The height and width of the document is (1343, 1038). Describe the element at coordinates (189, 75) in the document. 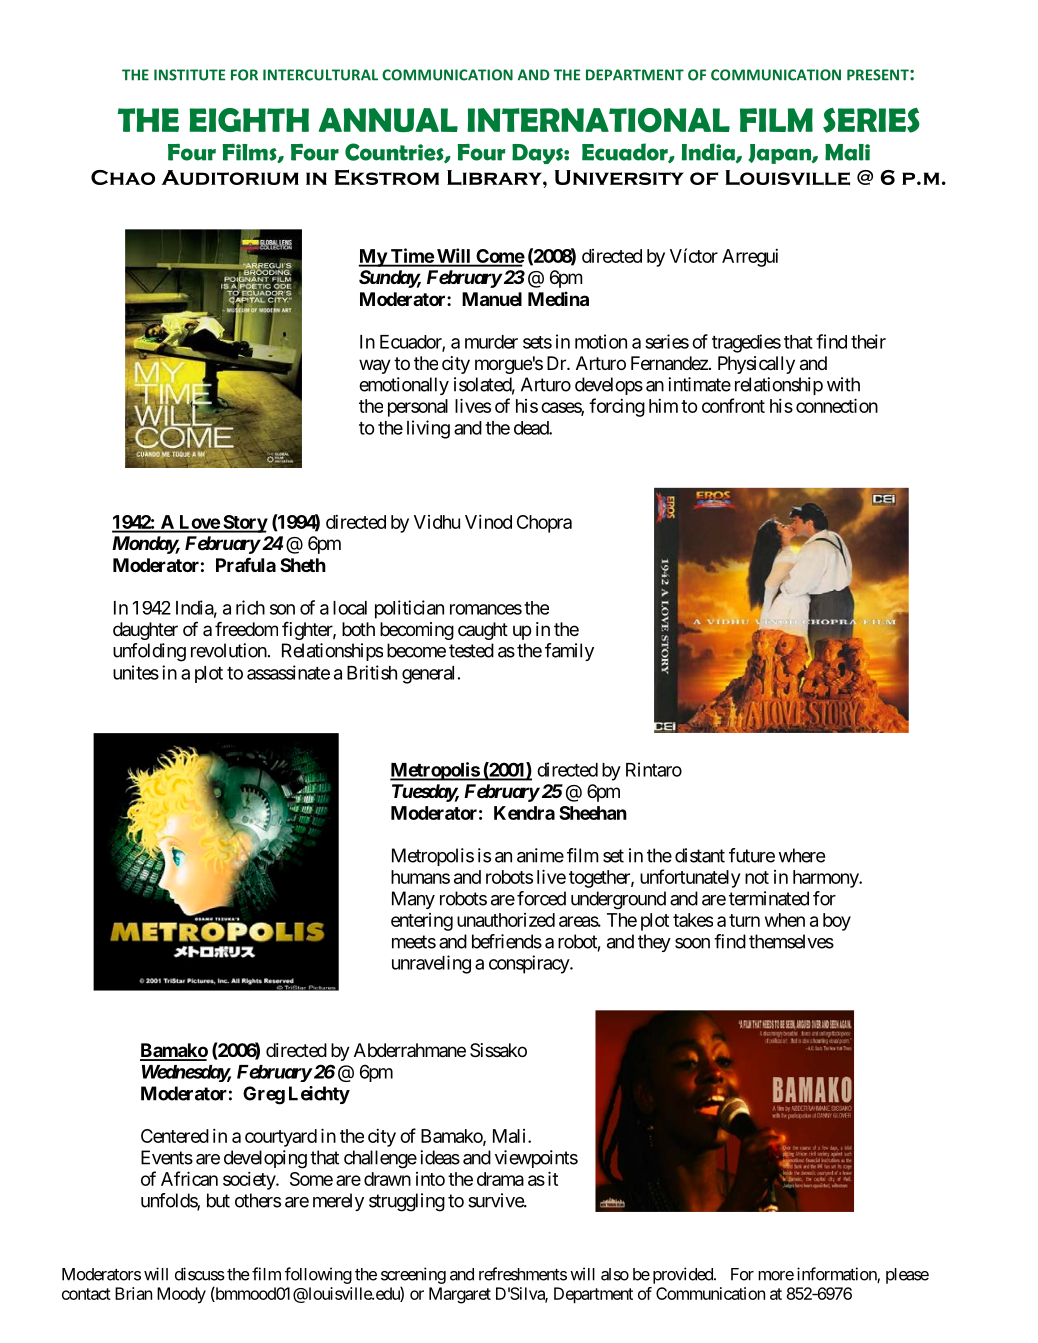

I see `INSTITUTE` at that location.
